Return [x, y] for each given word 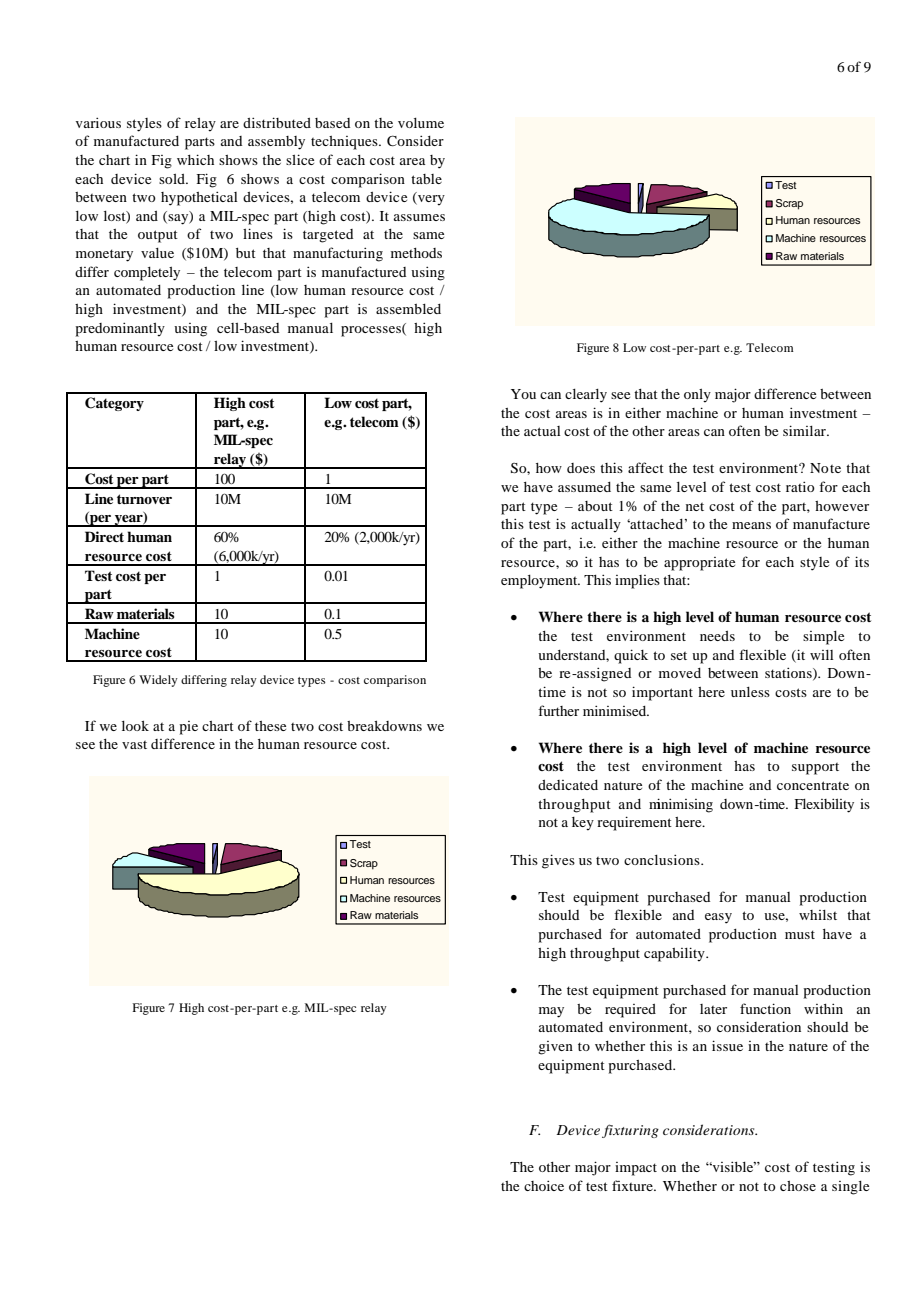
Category [114, 404]
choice [544, 1185]
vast [134, 745]
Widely [158, 681]
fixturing [630, 1131]
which [195, 159]
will [821, 655]
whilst [818, 915]
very [430, 200]
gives [558, 861]
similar [805, 430]
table [426, 179]
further [558, 710]
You [523, 394]
